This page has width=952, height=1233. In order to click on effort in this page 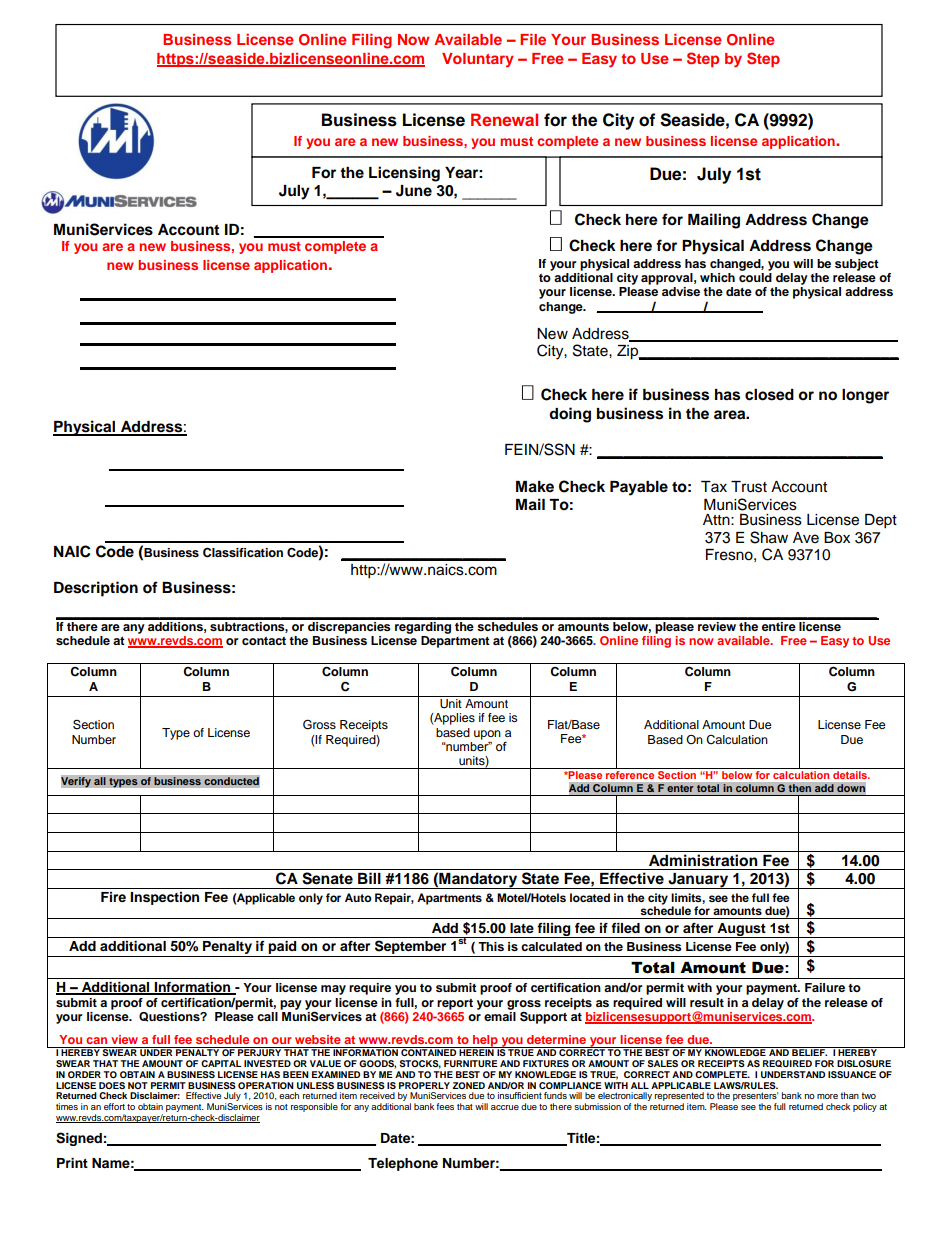, I will do `click(114, 1106)`.
